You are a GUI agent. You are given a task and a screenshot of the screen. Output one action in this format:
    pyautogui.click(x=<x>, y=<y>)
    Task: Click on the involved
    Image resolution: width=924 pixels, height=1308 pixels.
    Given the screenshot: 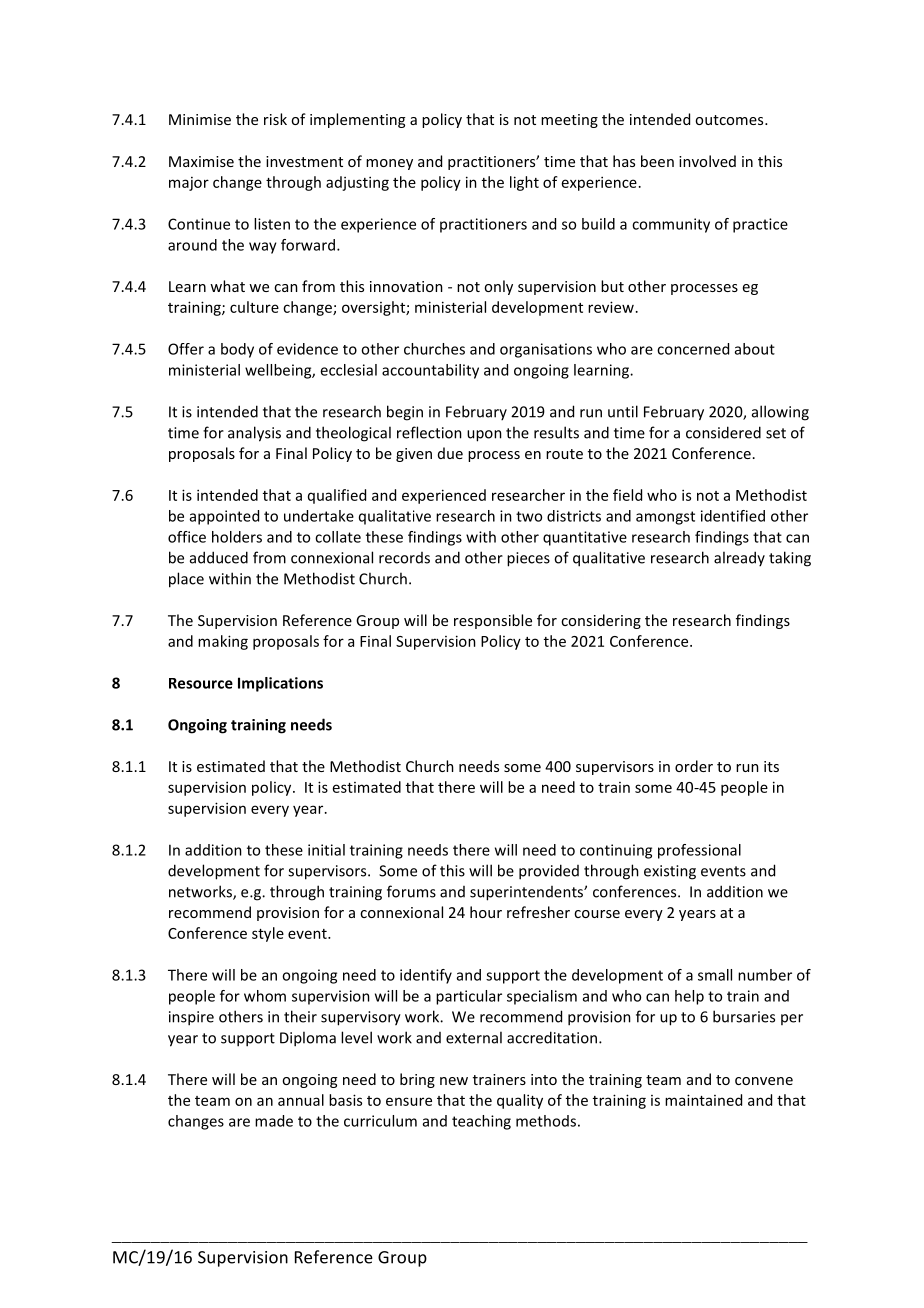 What is the action you would take?
    pyautogui.click(x=707, y=161)
